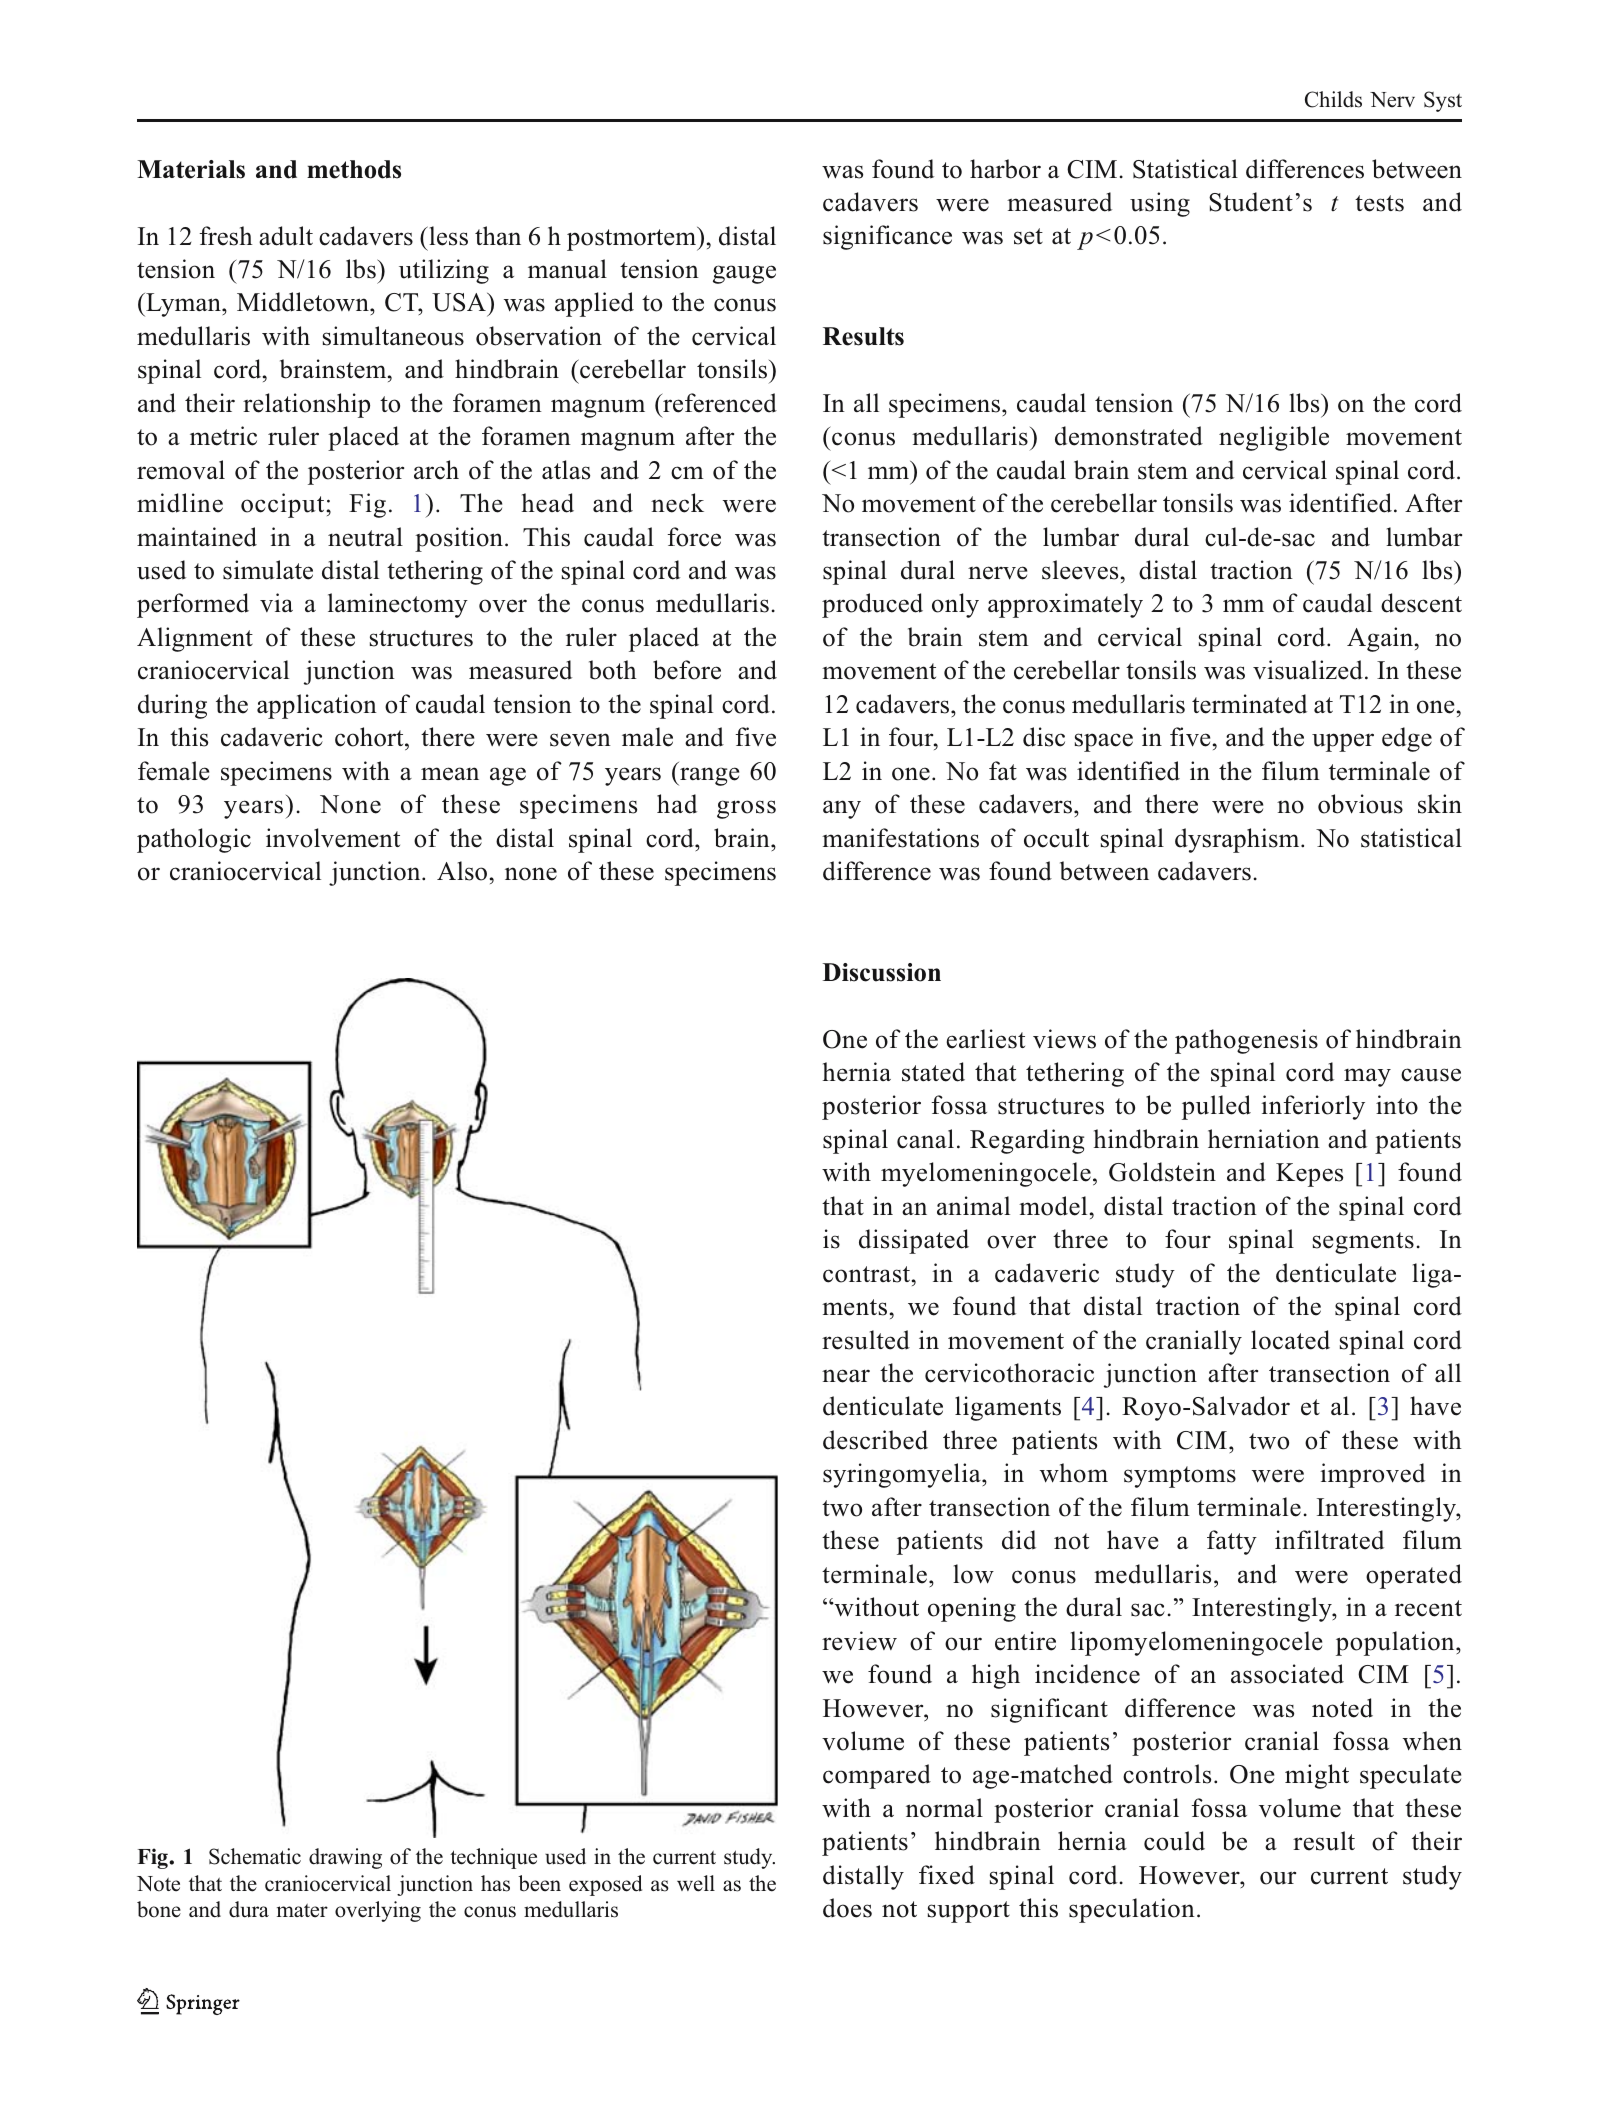 Image resolution: width=1599 pixels, height=2109 pixels. What do you see at coordinates (317, 706) in the screenshot?
I see `application` at bounding box center [317, 706].
